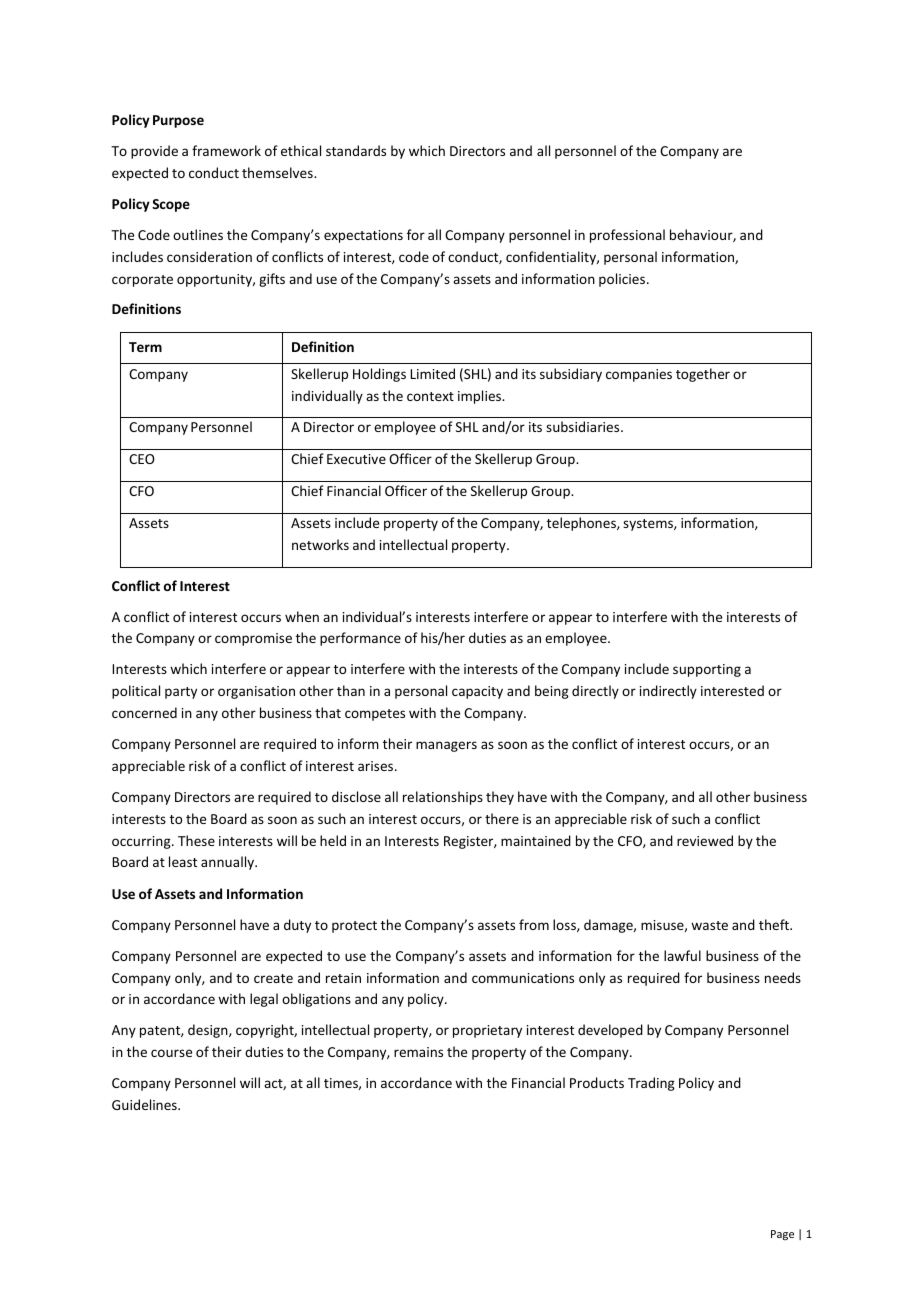  Describe the element at coordinates (226, 150) in the image. I see `framework` at that location.
